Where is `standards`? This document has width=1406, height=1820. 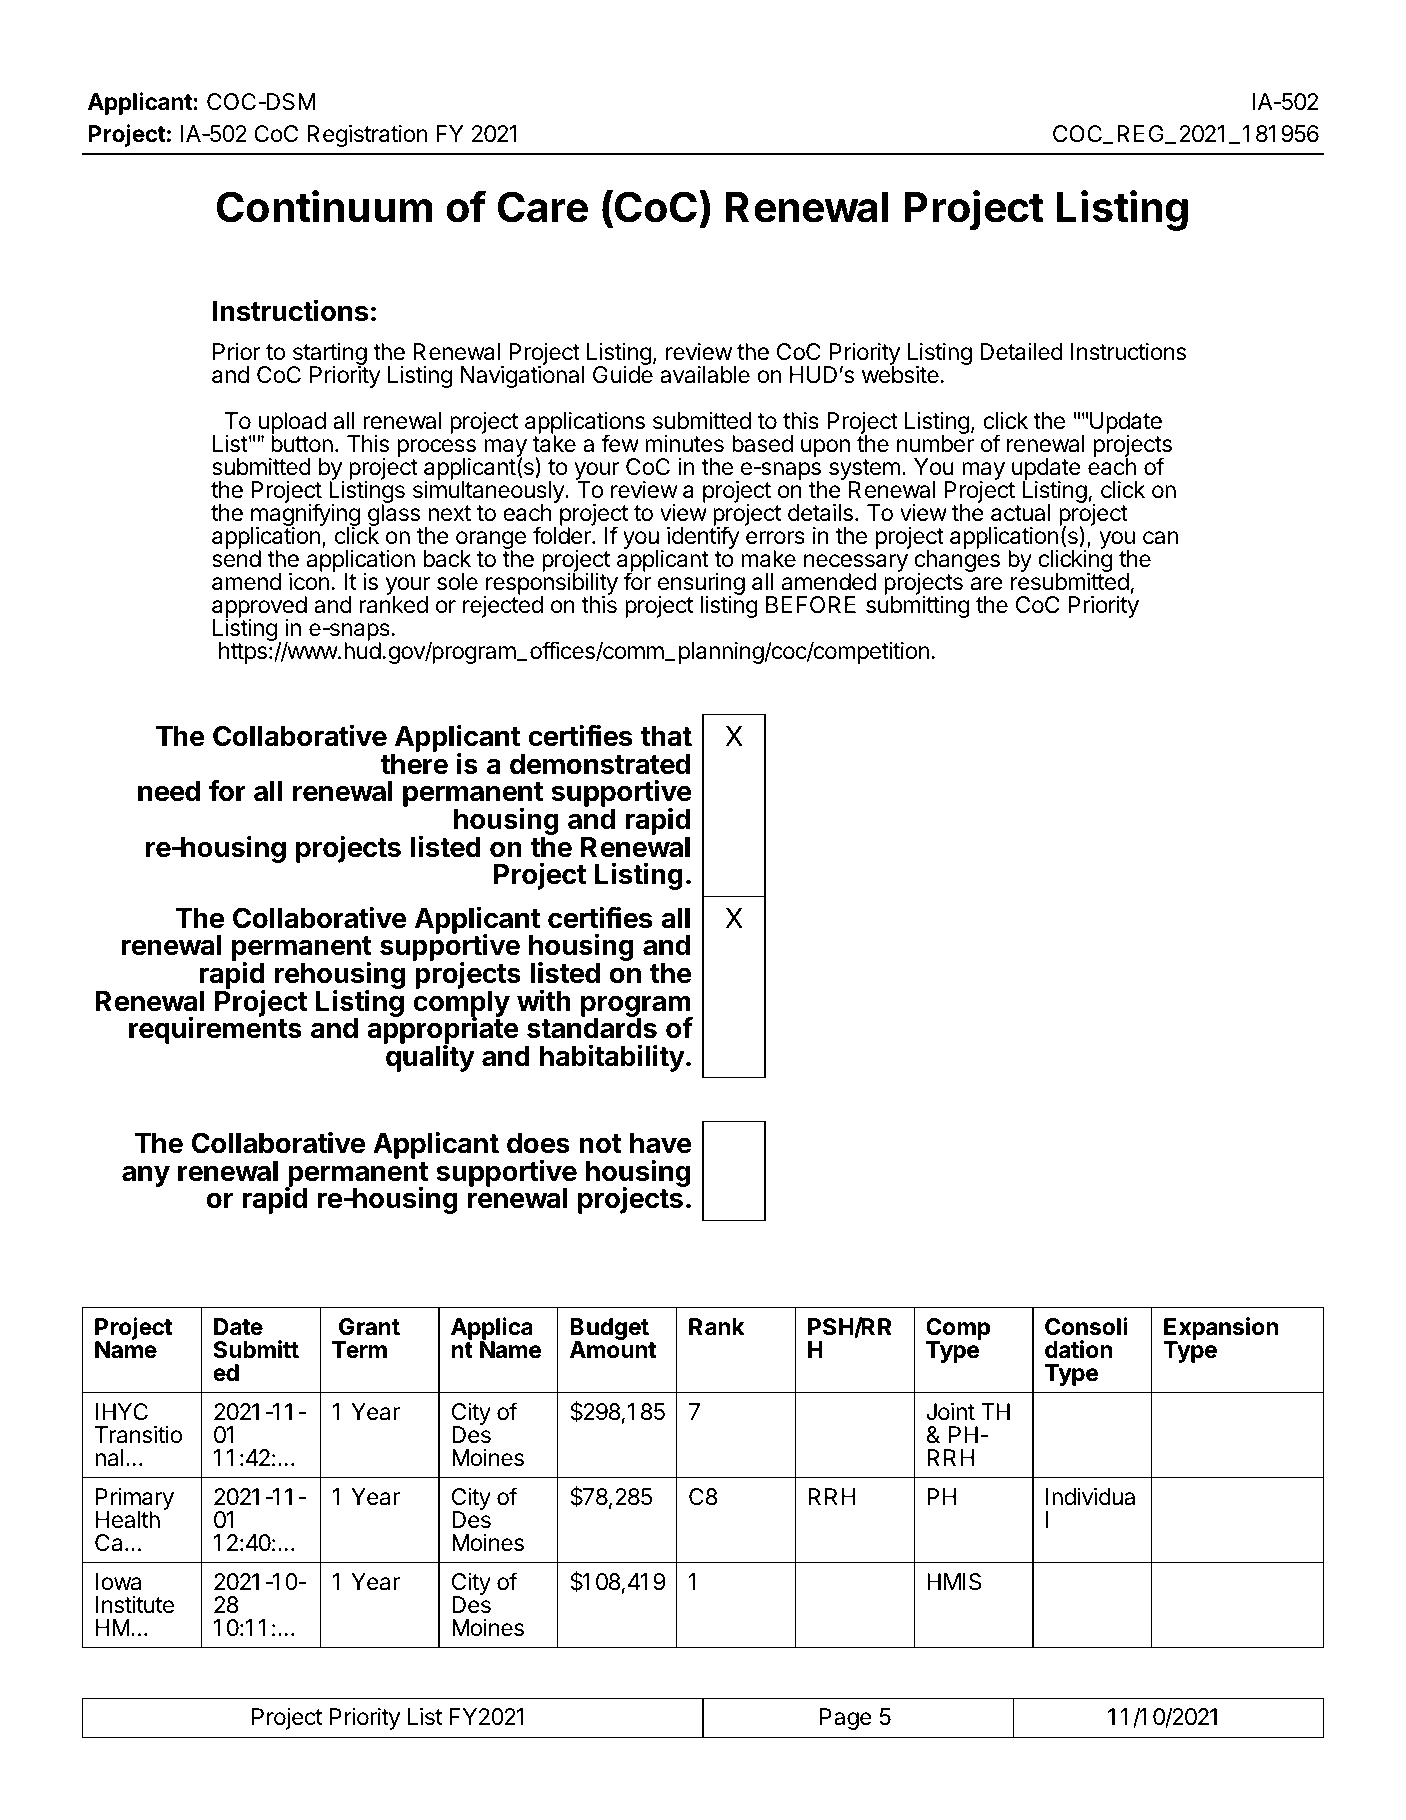
standards is located at coordinates (592, 1027).
